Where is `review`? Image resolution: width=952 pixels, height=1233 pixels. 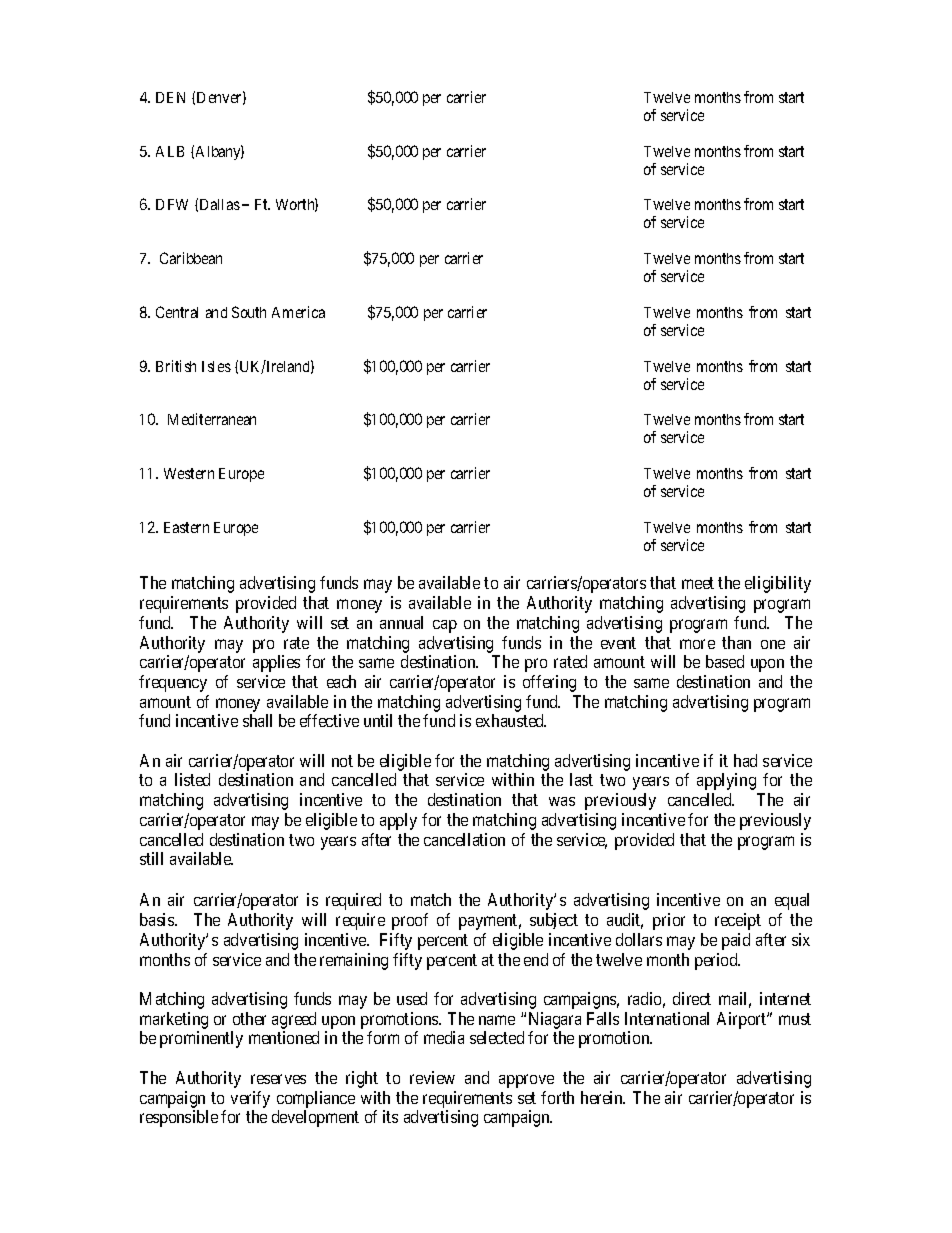
review is located at coordinates (432, 1077).
